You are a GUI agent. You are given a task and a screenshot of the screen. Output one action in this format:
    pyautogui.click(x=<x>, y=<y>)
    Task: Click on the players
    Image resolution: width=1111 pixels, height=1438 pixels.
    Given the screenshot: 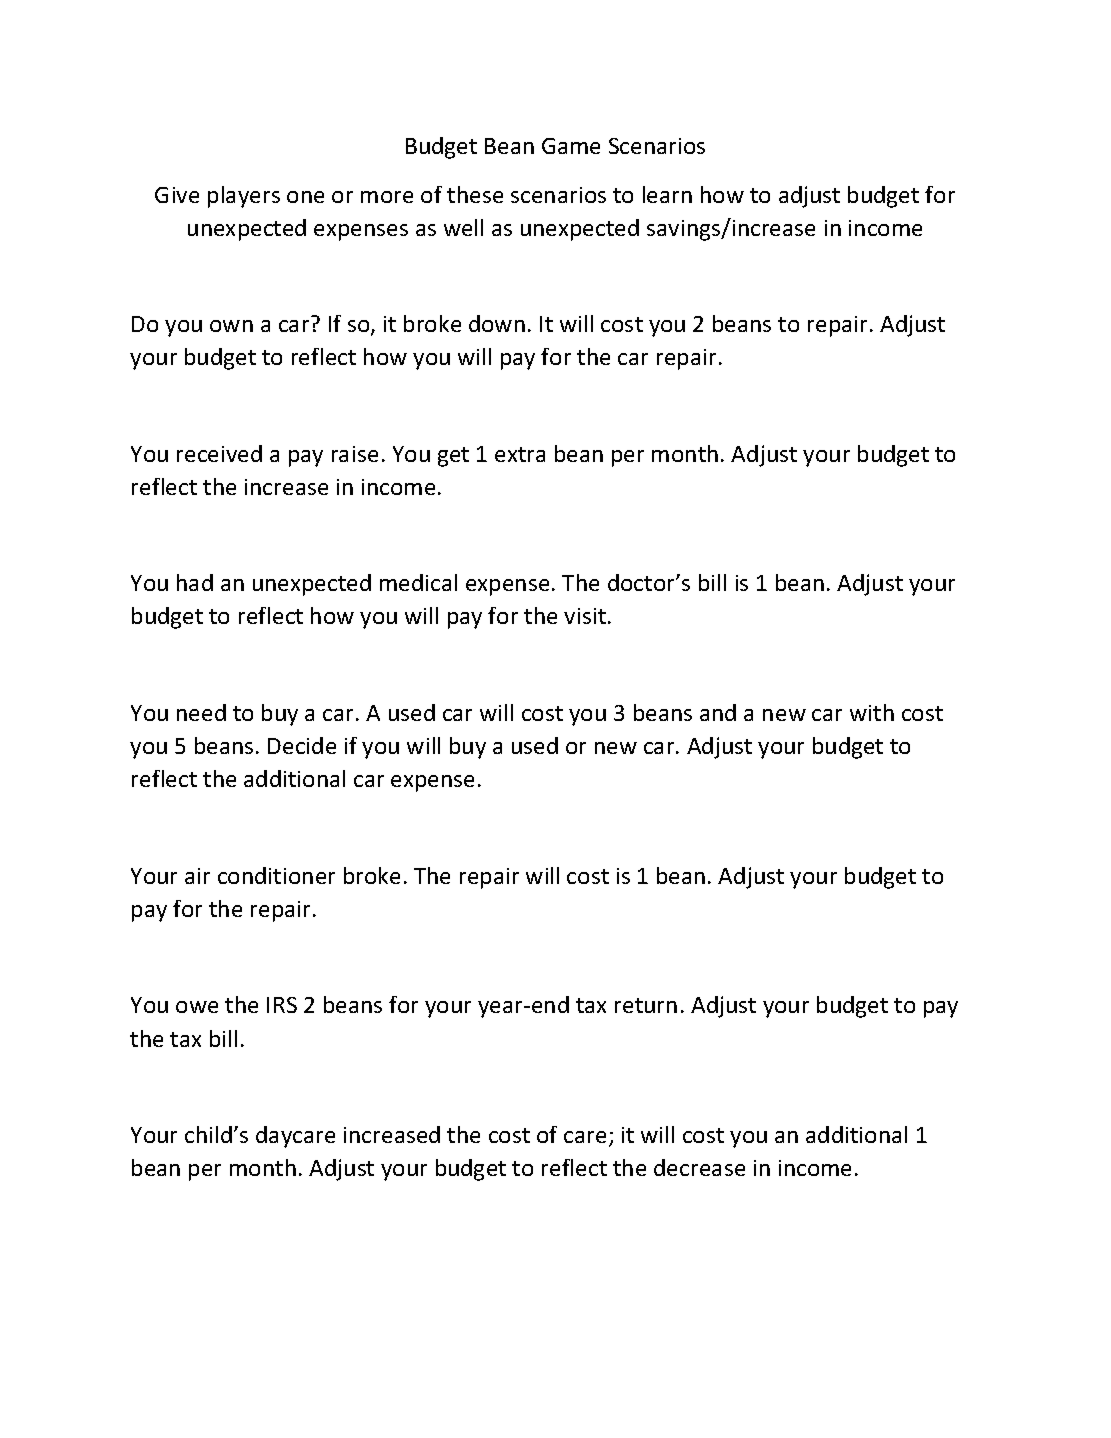 What is the action you would take?
    pyautogui.click(x=244, y=197)
